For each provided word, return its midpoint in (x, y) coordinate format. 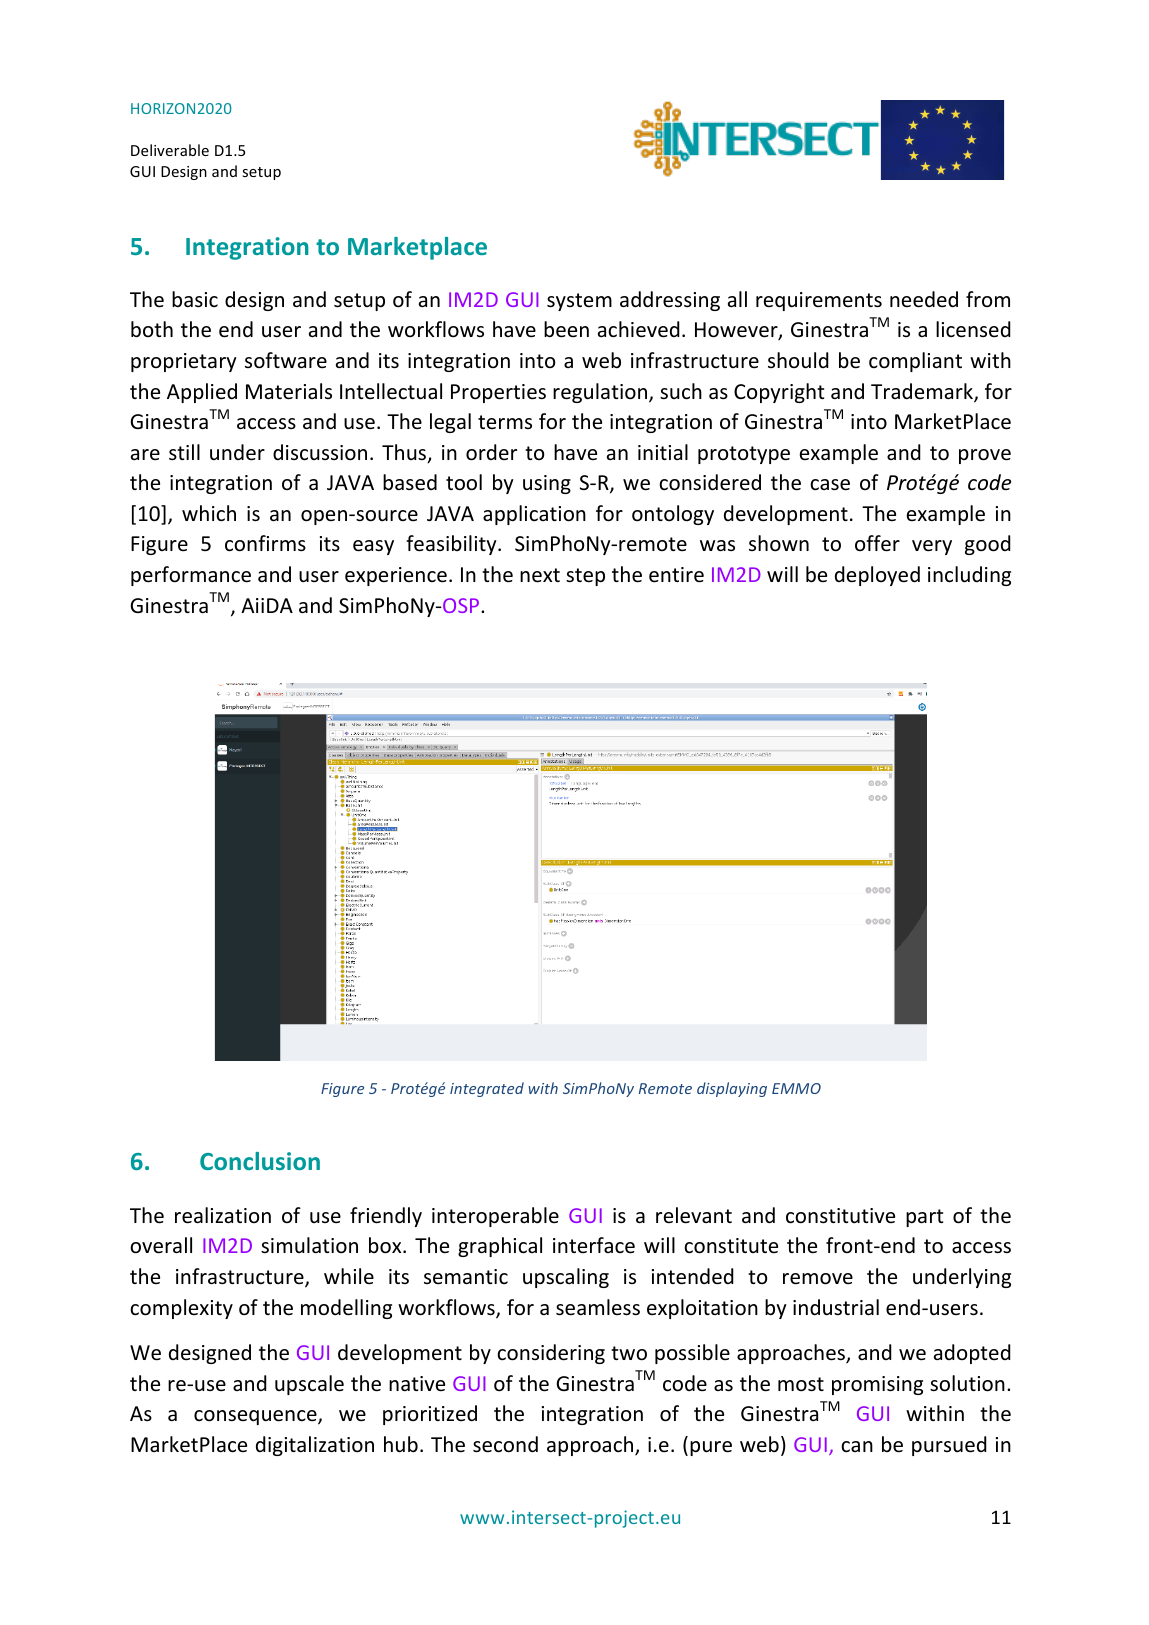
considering (551, 1354)
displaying (732, 1089)
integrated (487, 1089)
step (585, 577)
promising (877, 1385)
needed (924, 299)
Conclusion (260, 1161)
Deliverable (170, 150)
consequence (256, 1417)
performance (191, 576)
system (579, 302)
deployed (877, 576)
